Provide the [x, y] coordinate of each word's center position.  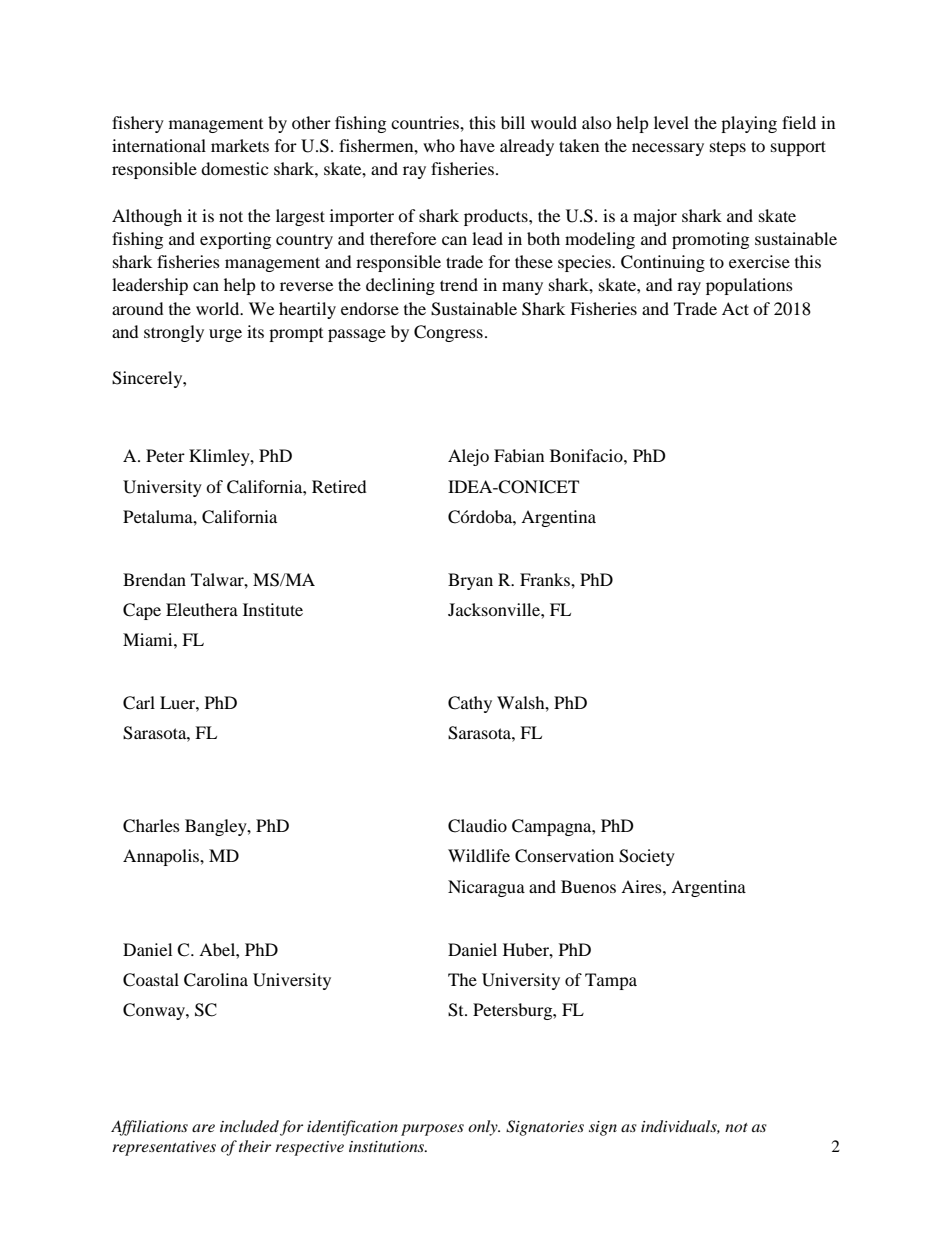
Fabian [519, 455]
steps [728, 148]
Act [735, 308]
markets [240, 145]
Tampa [611, 981]
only [484, 1128]
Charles [151, 826]
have [477, 145]
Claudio [477, 826]
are [203, 1128]
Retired [339, 486]
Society [647, 857]
